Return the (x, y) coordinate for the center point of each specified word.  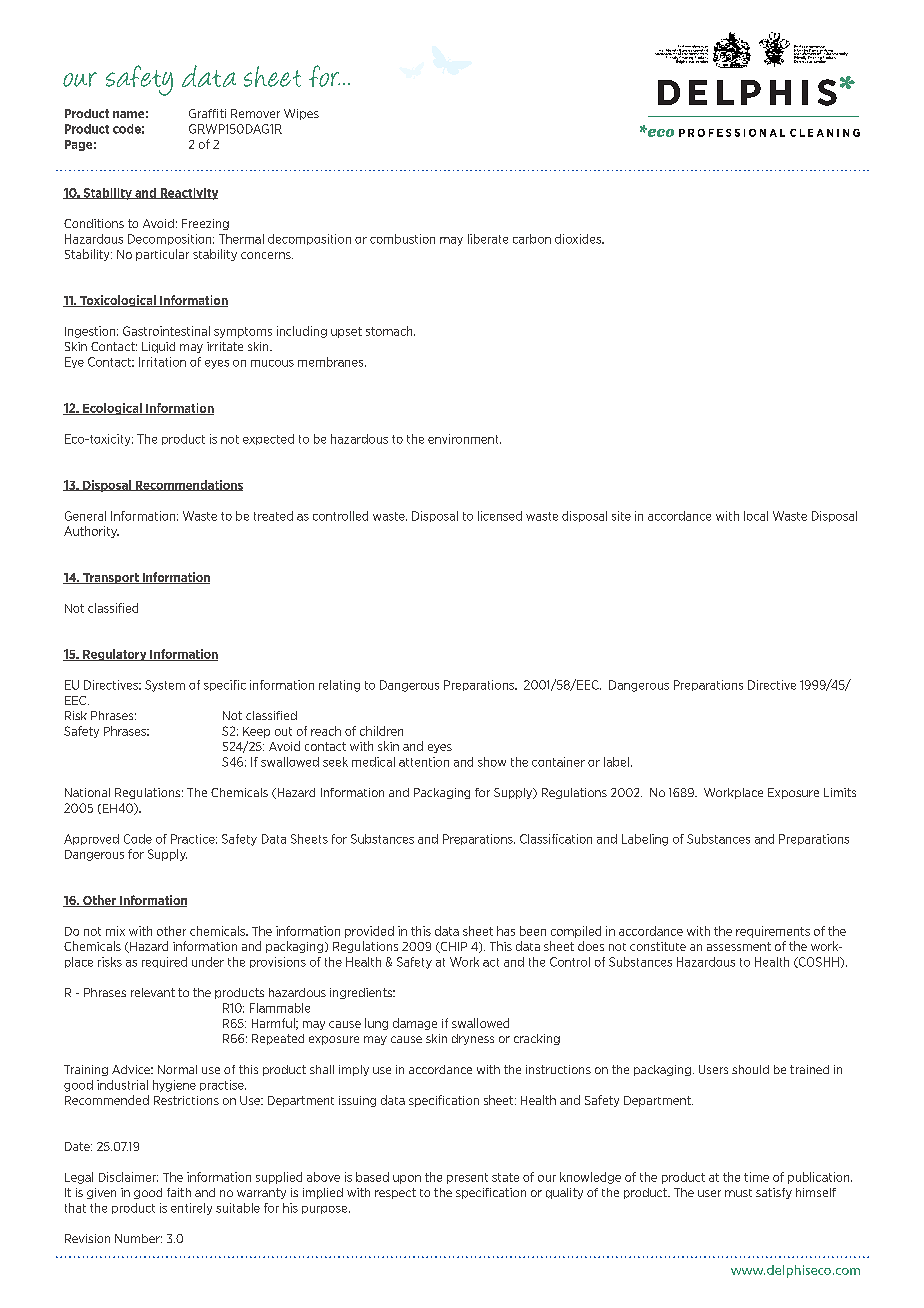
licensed (500, 516)
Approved (91, 839)
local (756, 516)
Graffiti (207, 113)
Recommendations (188, 485)
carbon (532, 239)
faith (179, 1192)
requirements (773, 932)
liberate (488, 239)
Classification (556, 839)
